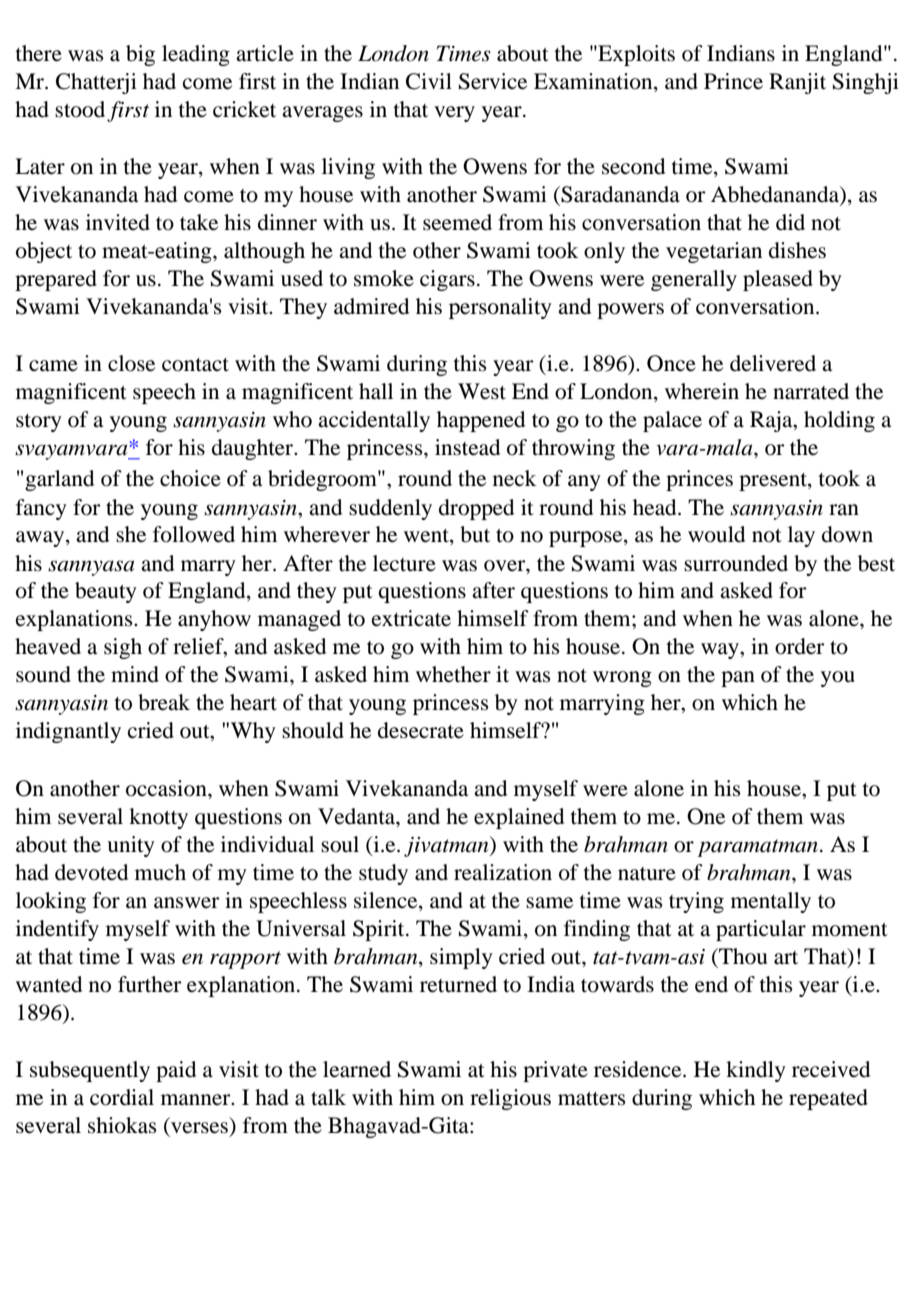  What do you see at coordinates (106, 592) in the screenshot?
I see `beauty` at bounding box center [106, 592].
